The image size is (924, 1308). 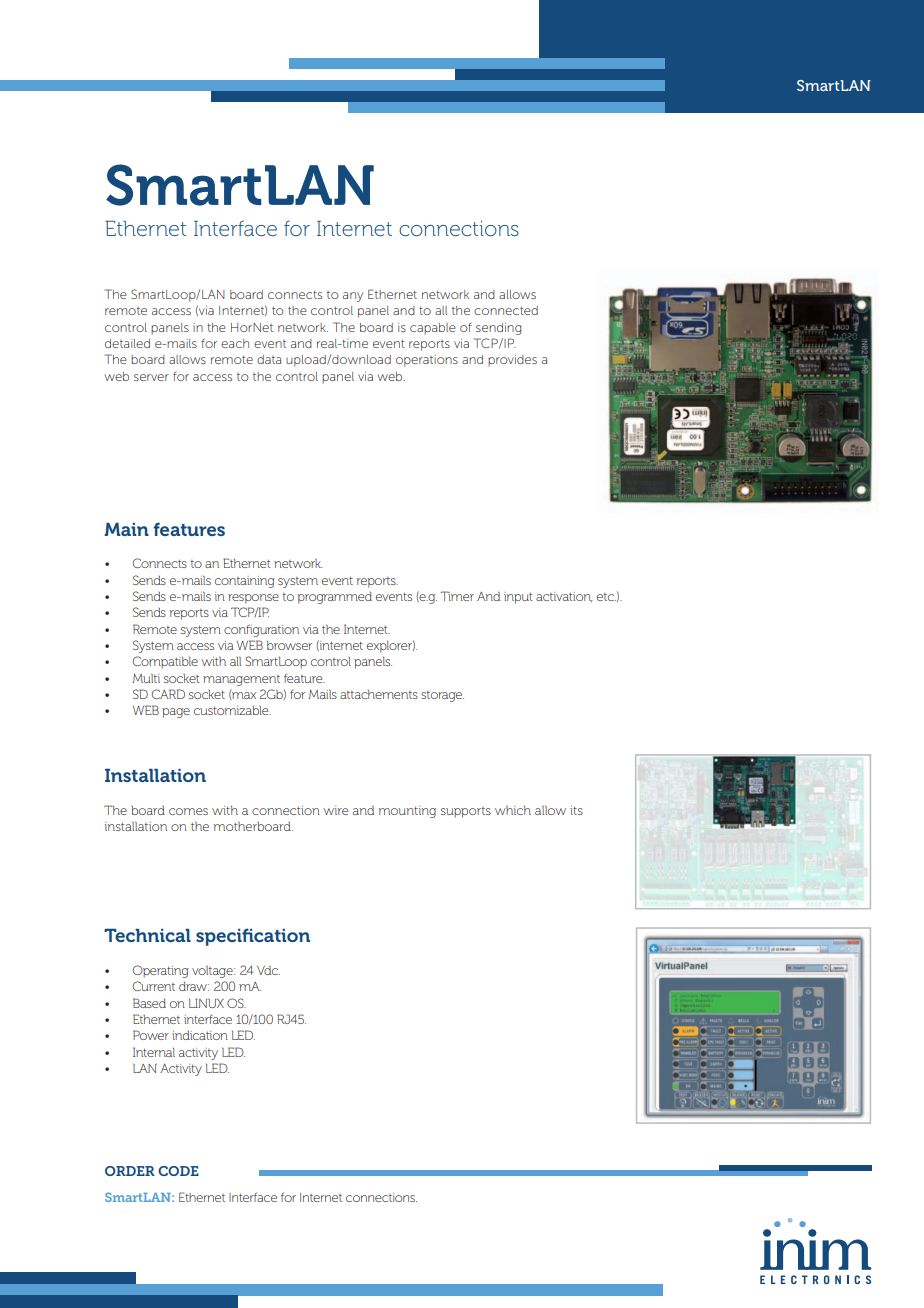 I want to click on any, so click(x=353, y=297).
